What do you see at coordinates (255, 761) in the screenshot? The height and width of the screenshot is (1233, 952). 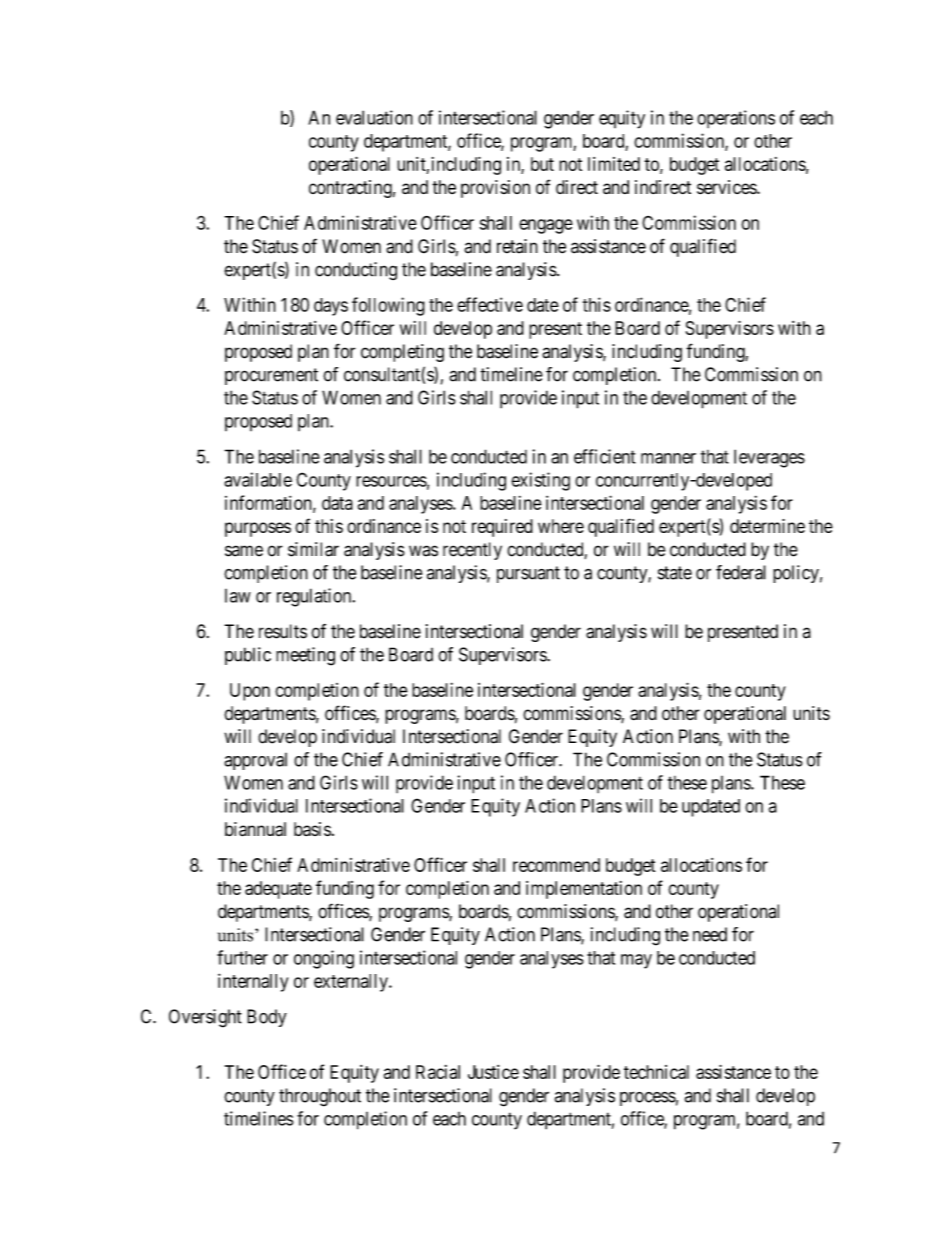 I see `approval` at bounding box center [255, 761].
